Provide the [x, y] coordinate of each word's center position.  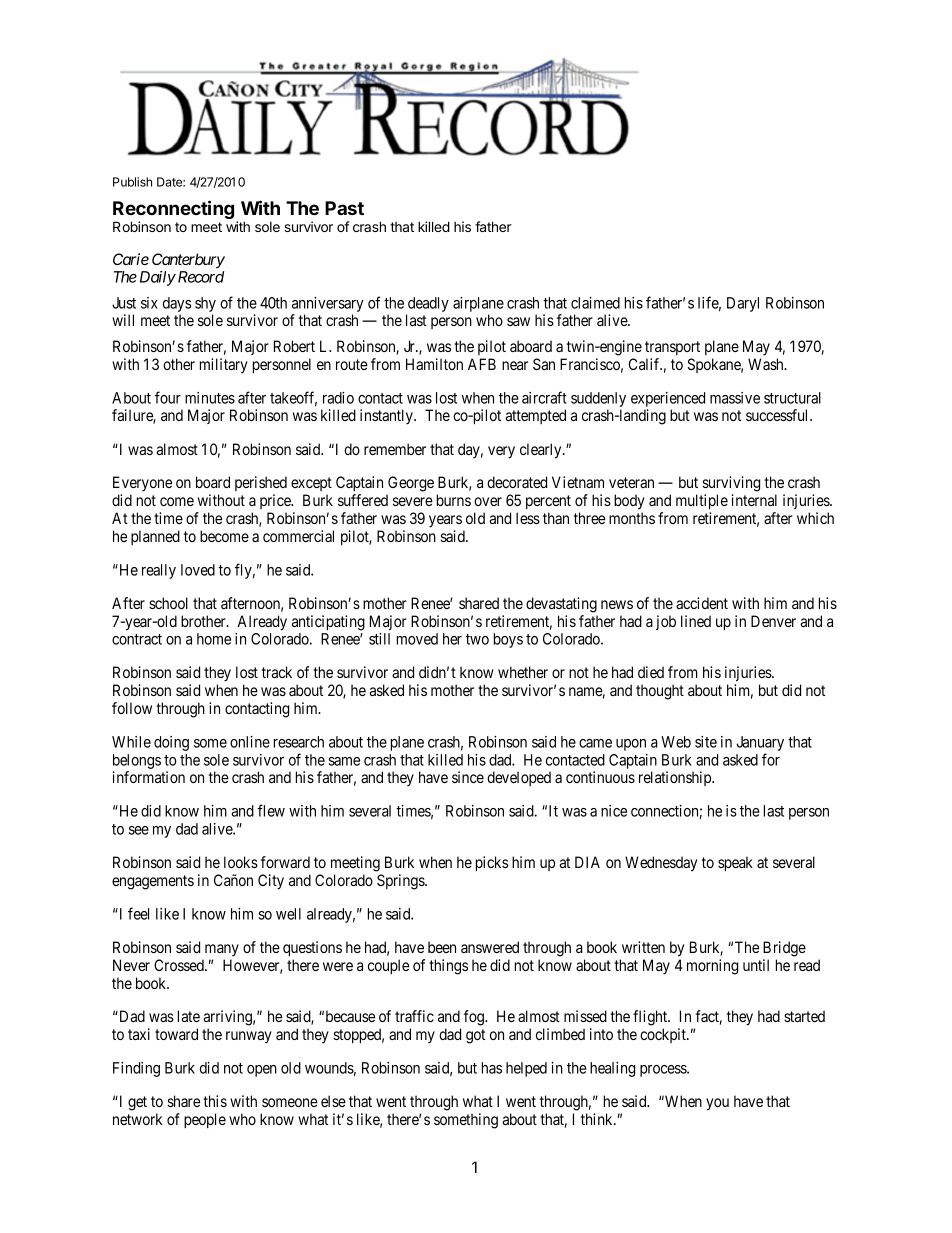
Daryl [743, 304]
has [492, 1068]
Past [344, 208]
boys [508, 640]
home [214, 639]
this [215, 1101]
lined [696, 621]
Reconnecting [173, 211]
